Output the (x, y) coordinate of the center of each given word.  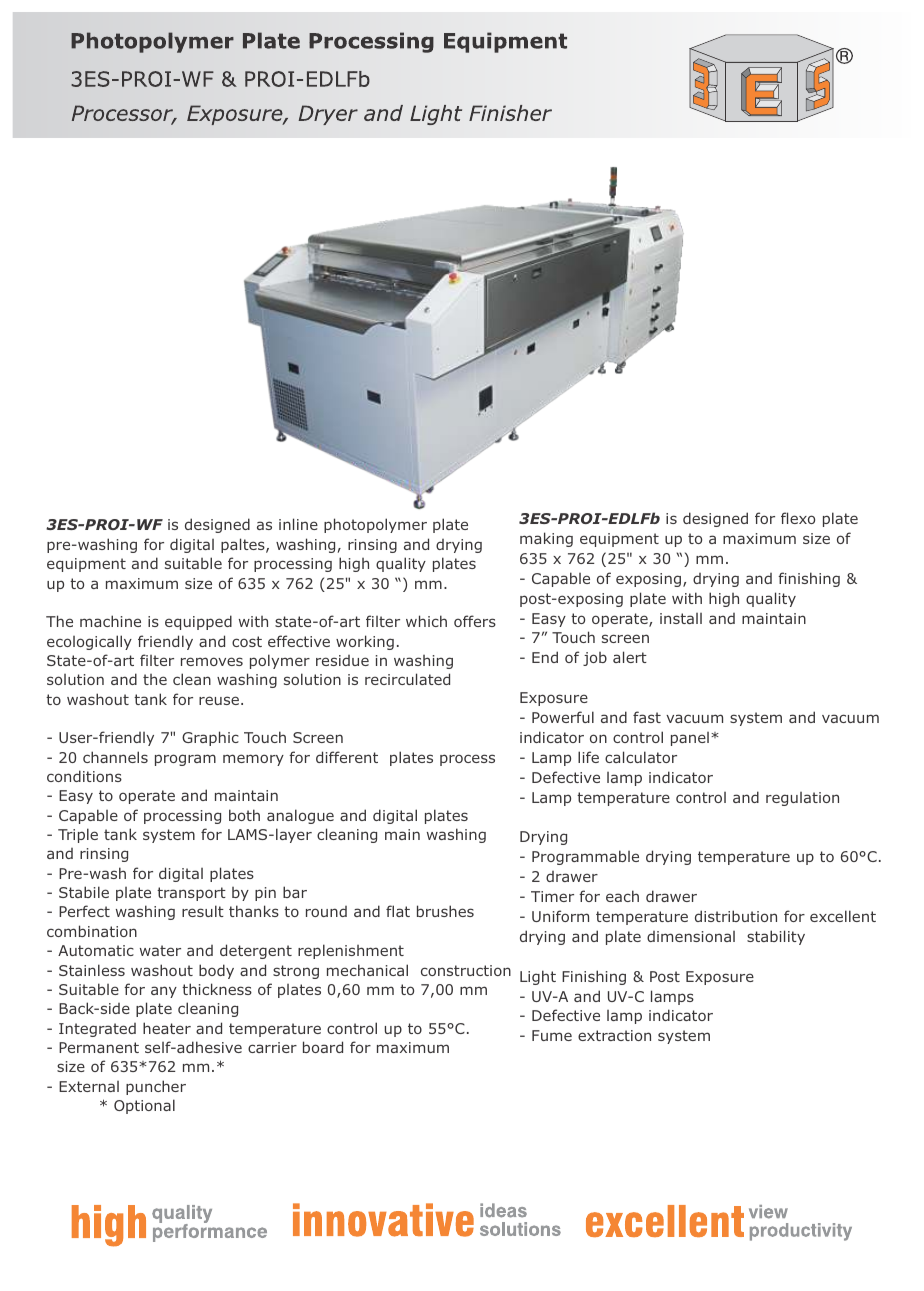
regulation (802, 799)
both (244, 815)
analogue (300, 816)
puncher (156, 1087)
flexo (798, 518)
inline (298, 524)
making (546, 539)
